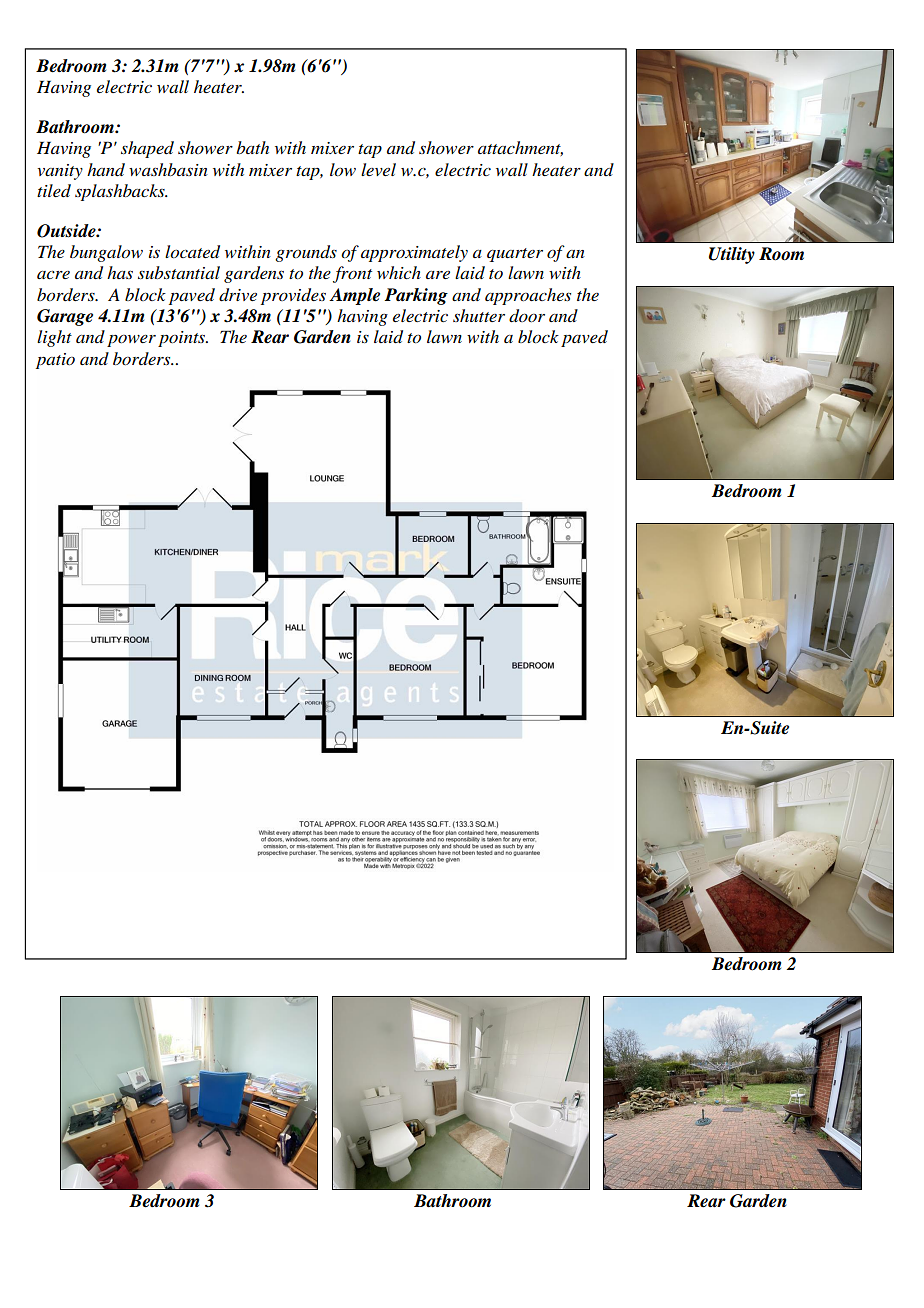 Image resolution: width=924 pixels, height=1308 pixels. Describe the element at coordinates (378, 169) in the page. I see `level` at that location.
